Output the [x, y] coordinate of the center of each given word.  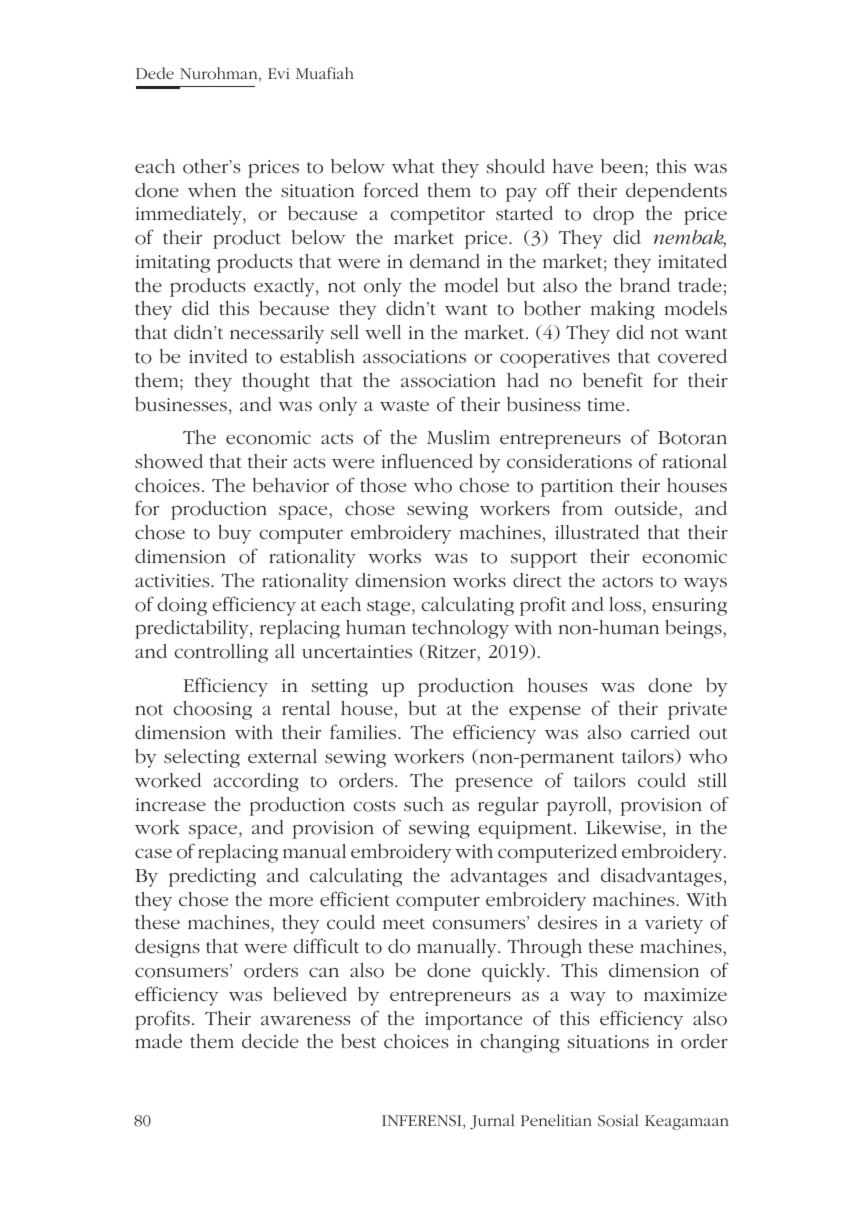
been [623, 166]
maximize [685, 994]
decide [270, 1041]
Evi [278, 73]
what [413, 166]
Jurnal [492, 1122]
